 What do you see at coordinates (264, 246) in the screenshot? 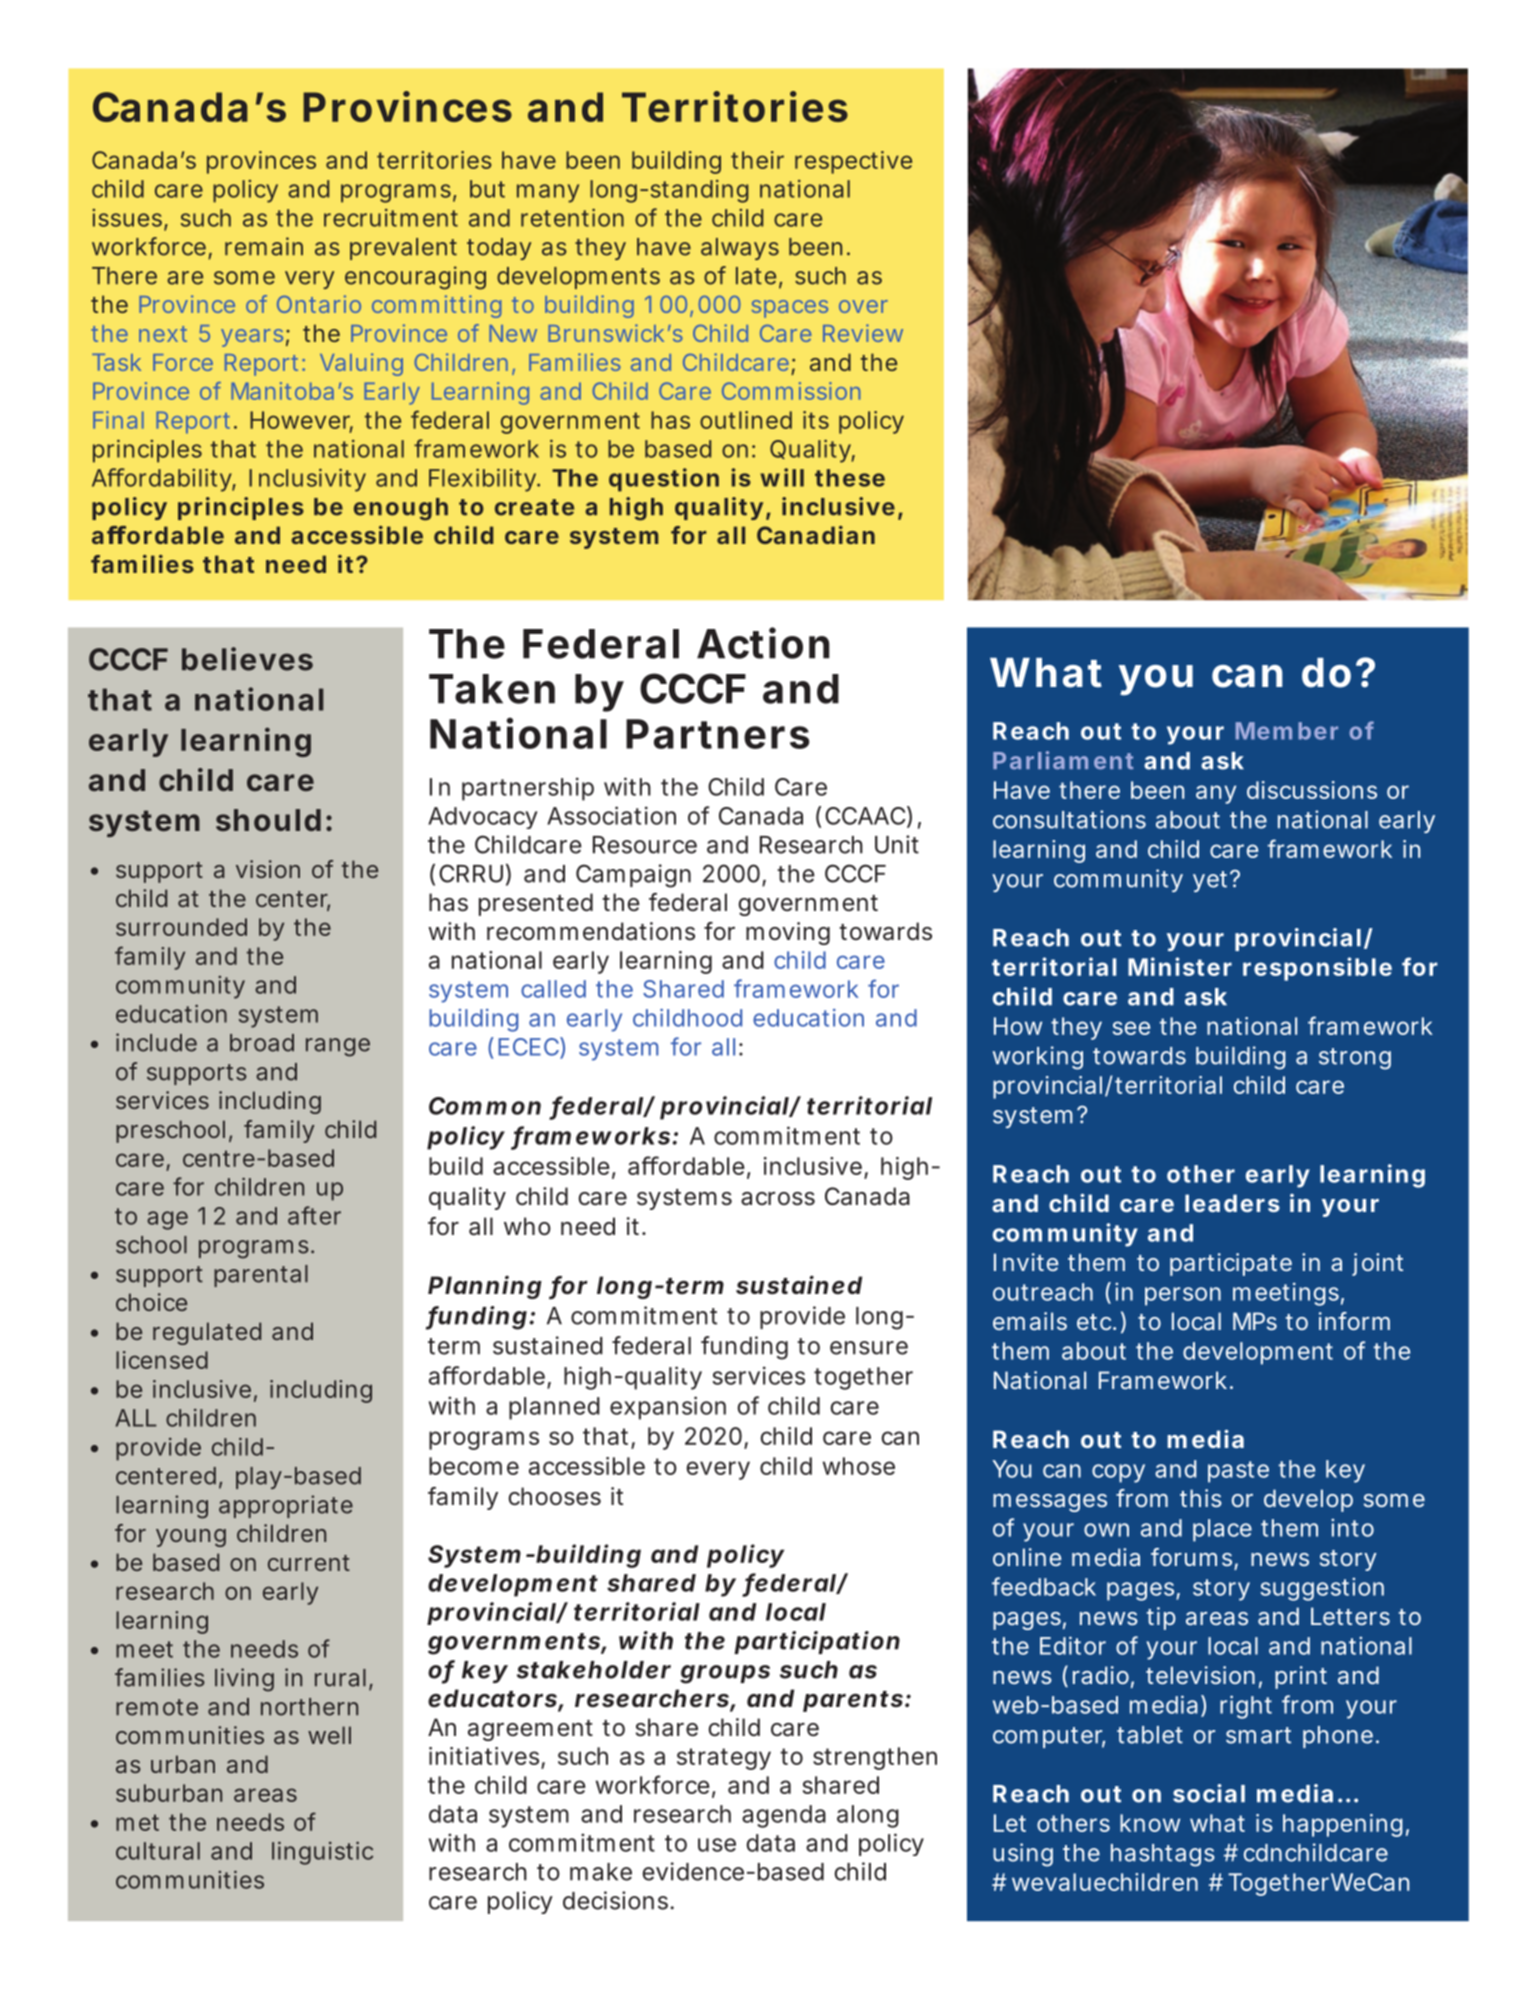
I see `remain` at bounding box center [264, 246].
